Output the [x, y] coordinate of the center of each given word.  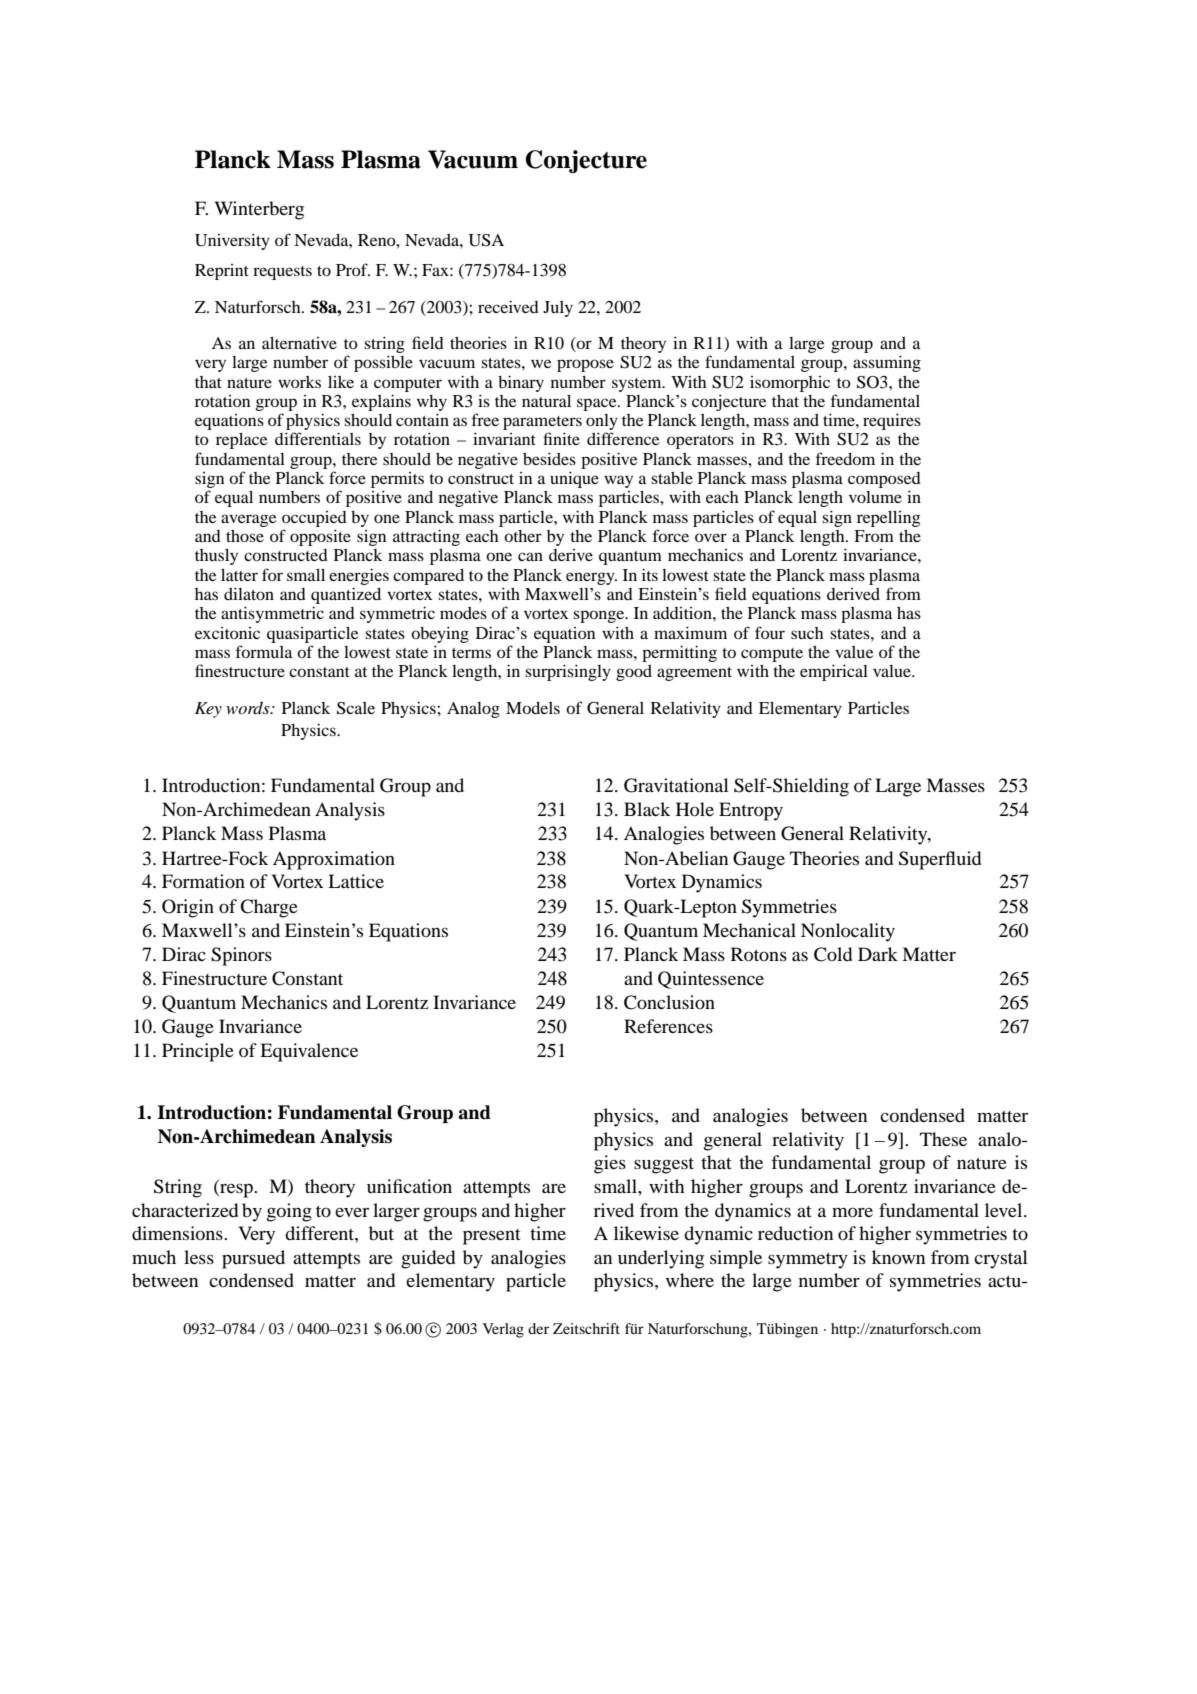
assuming [887, 363]
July [558, 309]
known [898, 1257]
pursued [253, 1259]
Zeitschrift [586, 1328]
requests [282, 273]
